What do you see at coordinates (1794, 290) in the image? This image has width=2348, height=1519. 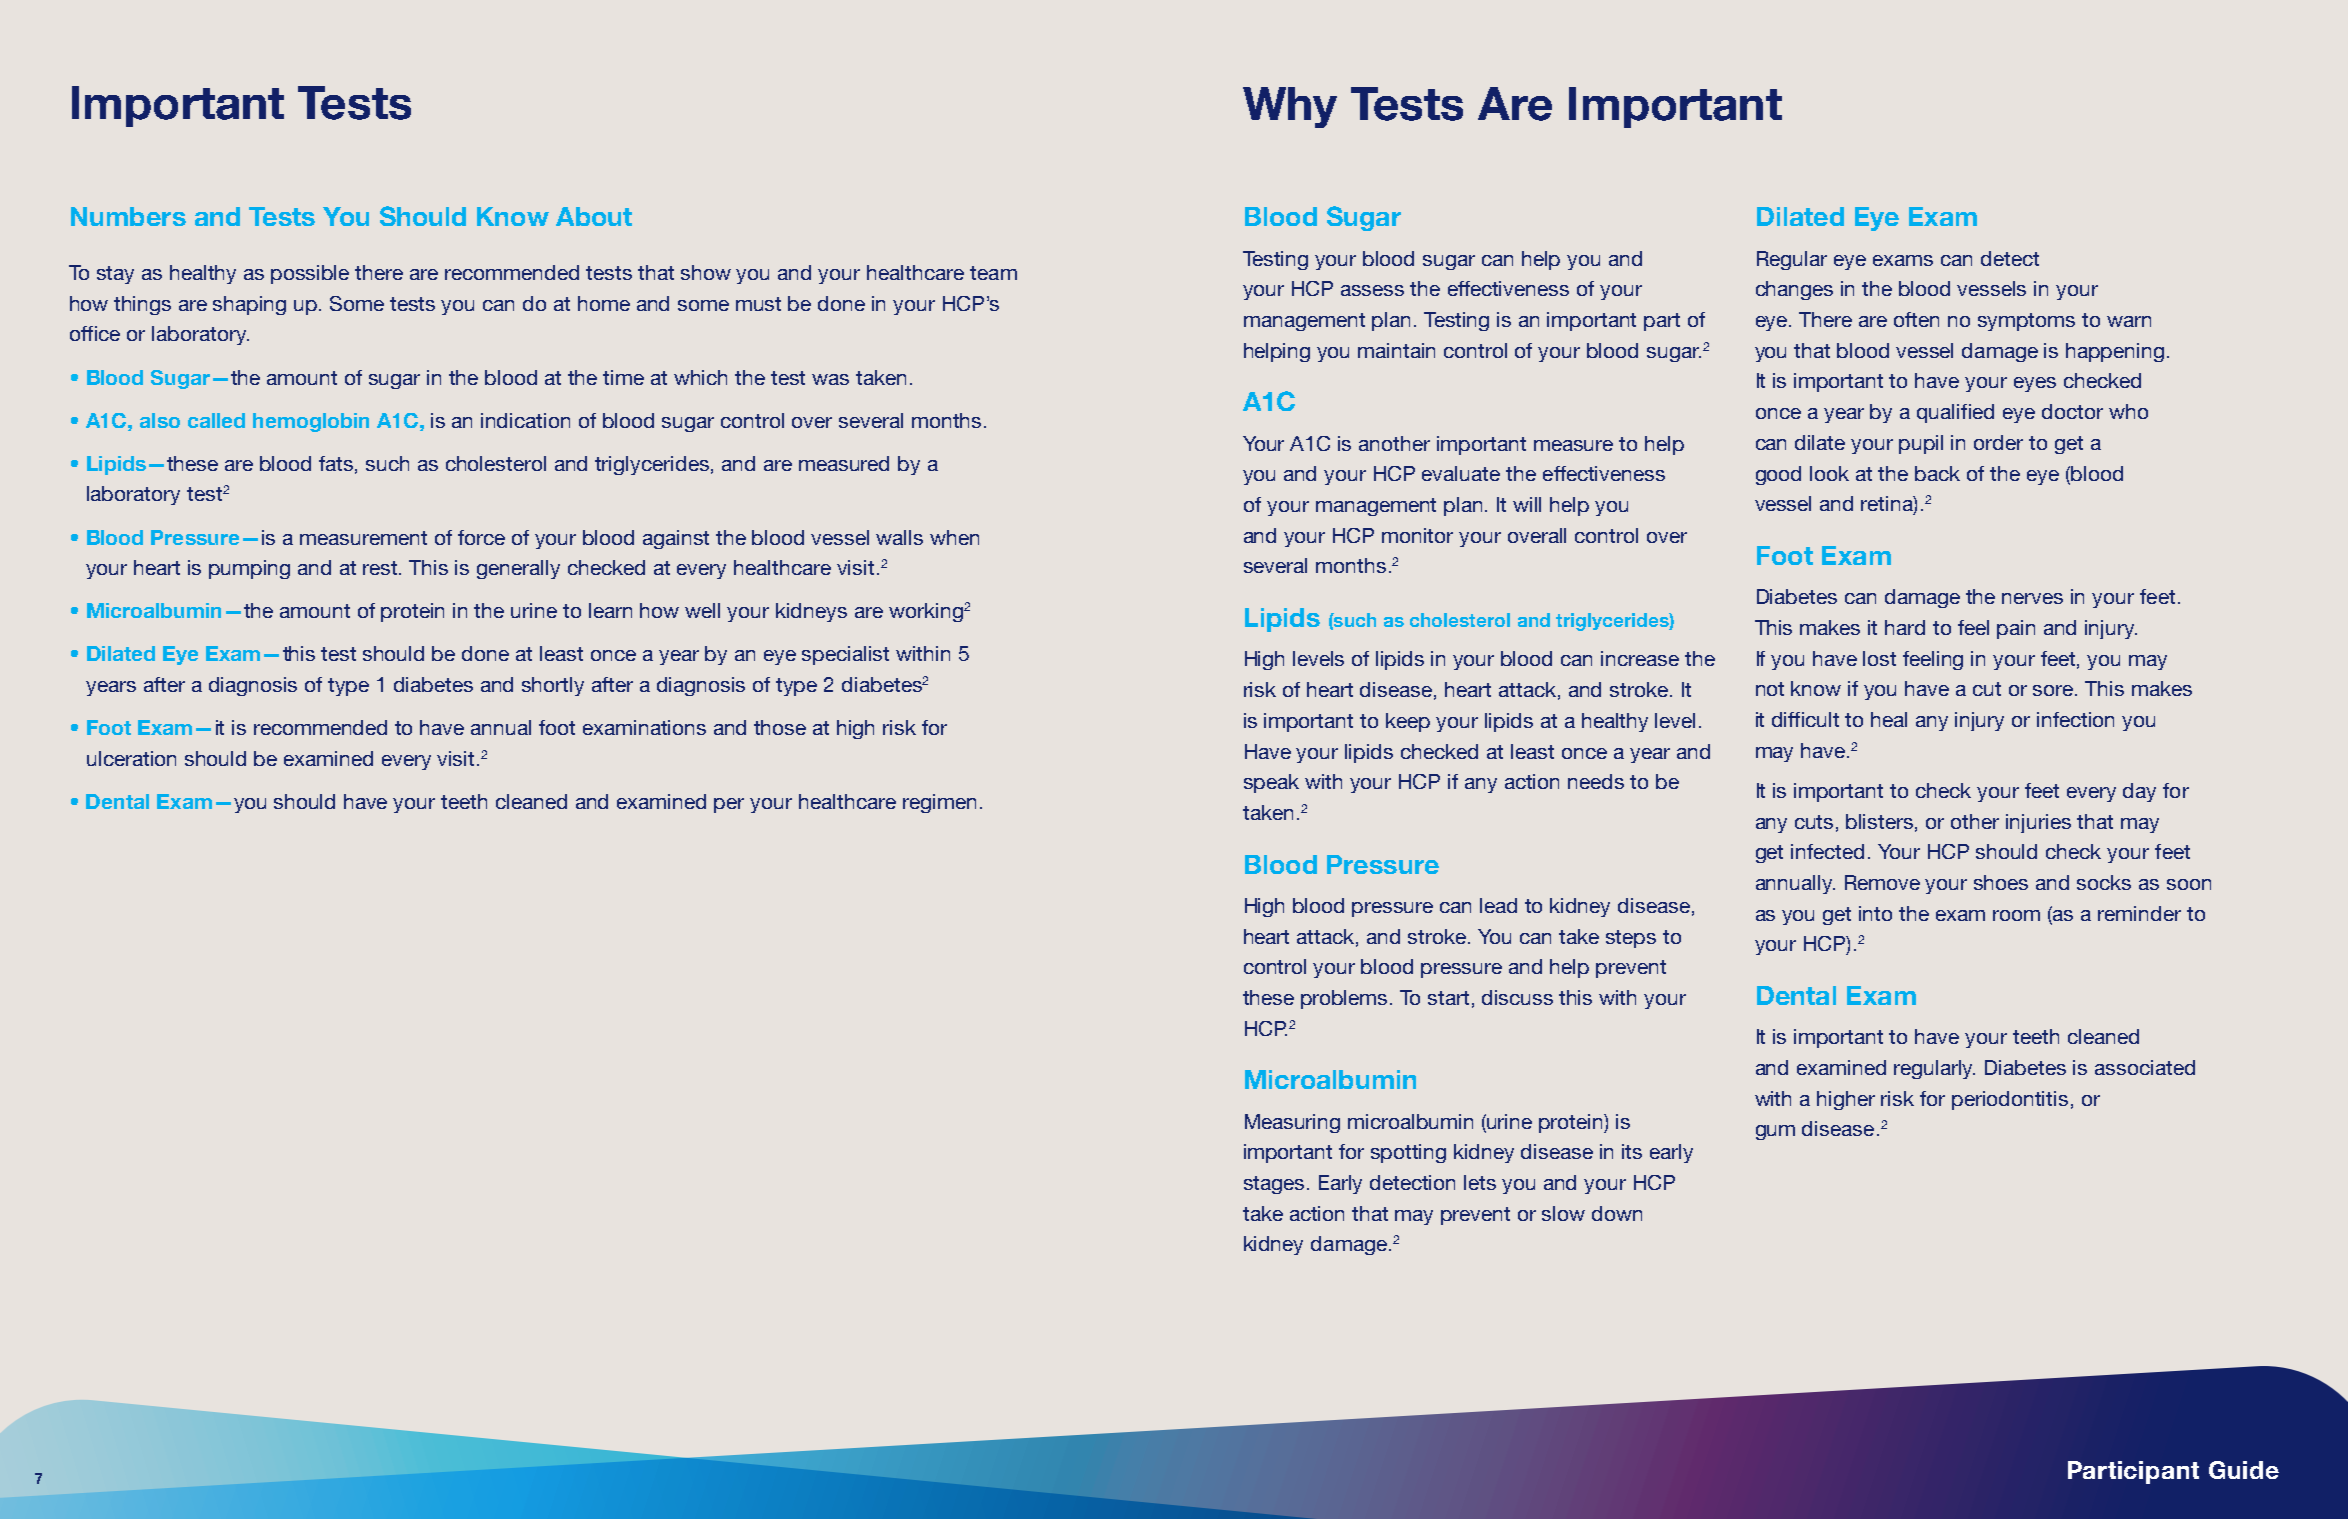 I see `changes` at bounding box center [1794, 290].
